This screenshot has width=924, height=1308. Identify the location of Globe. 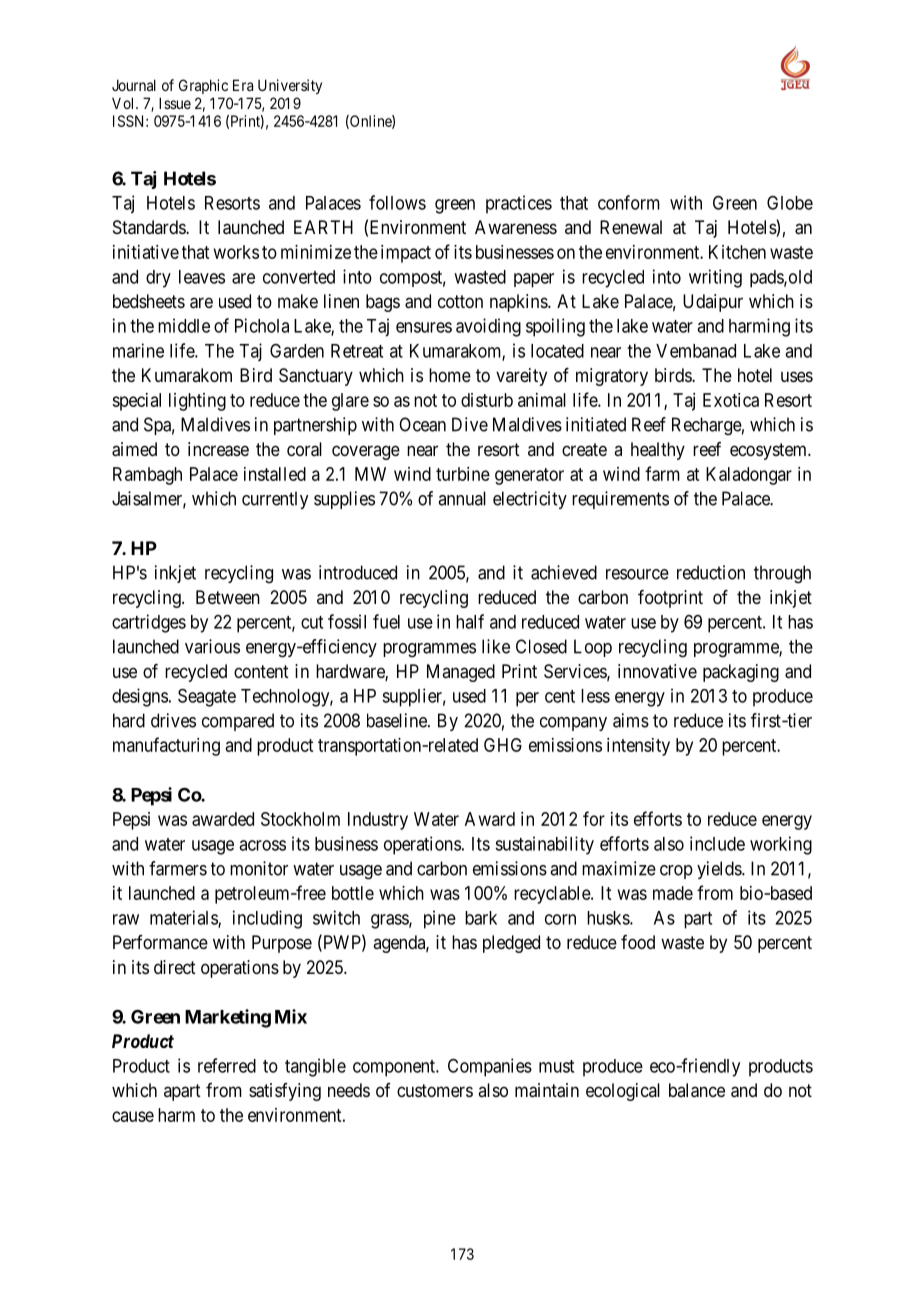
(790, 203).
